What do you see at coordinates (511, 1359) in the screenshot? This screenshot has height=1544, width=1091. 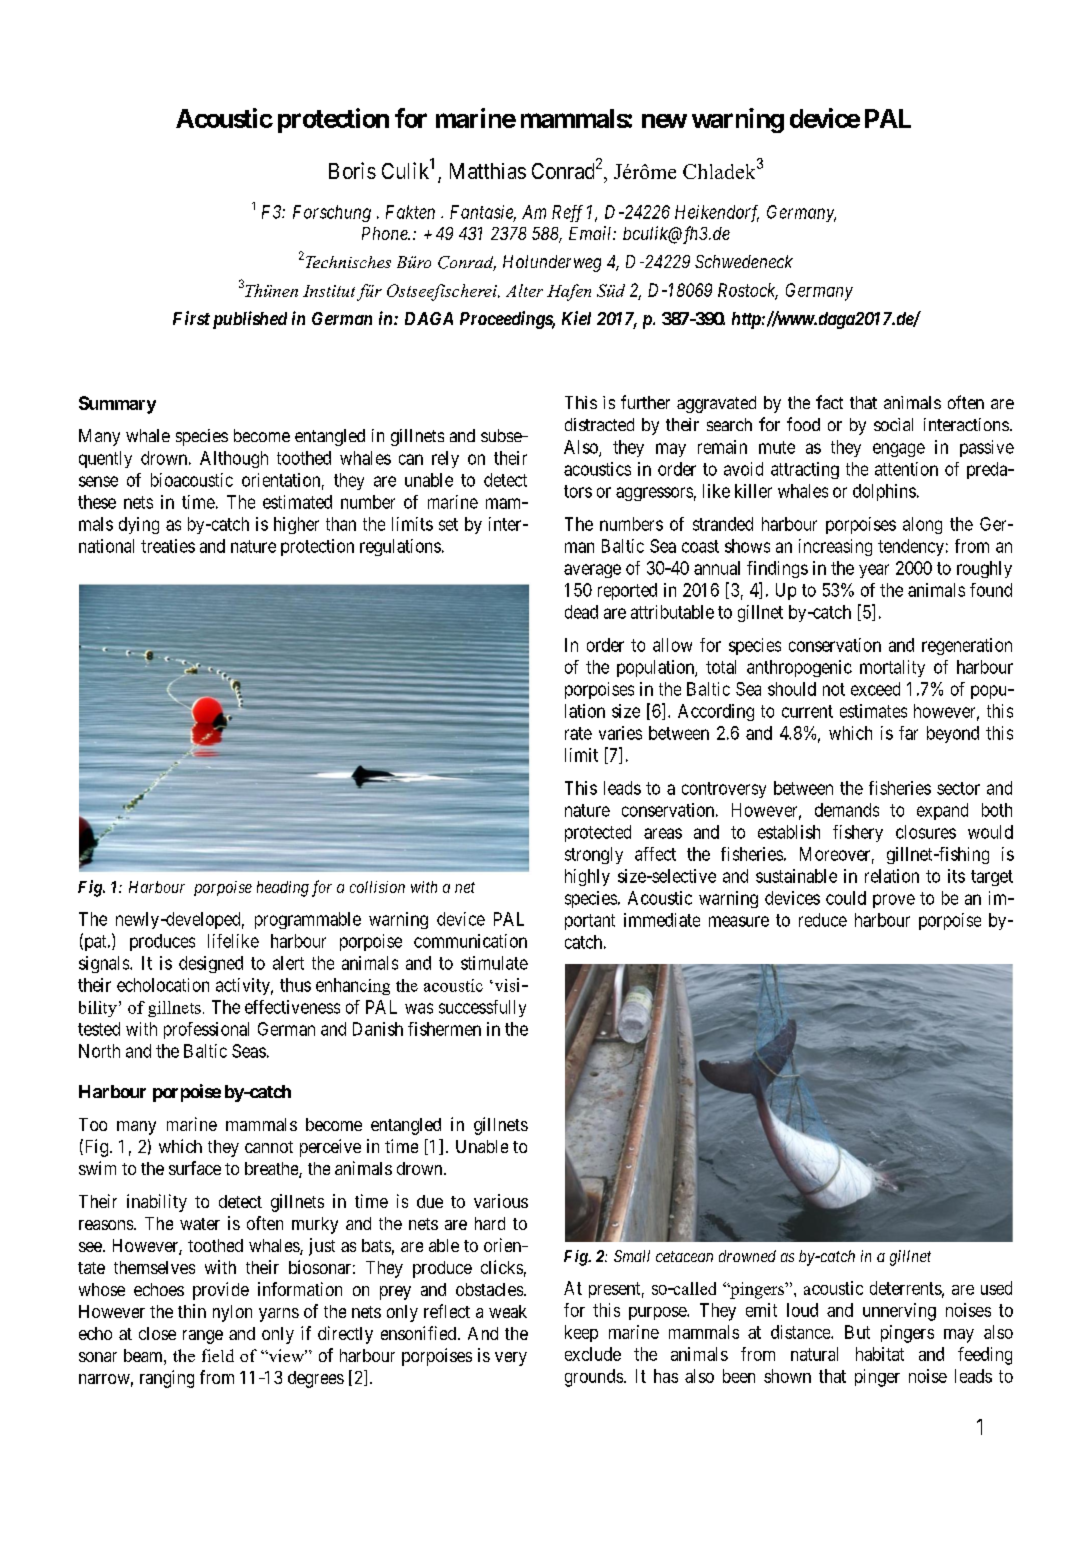 I see `very` at bounding box center [511, 1359].
